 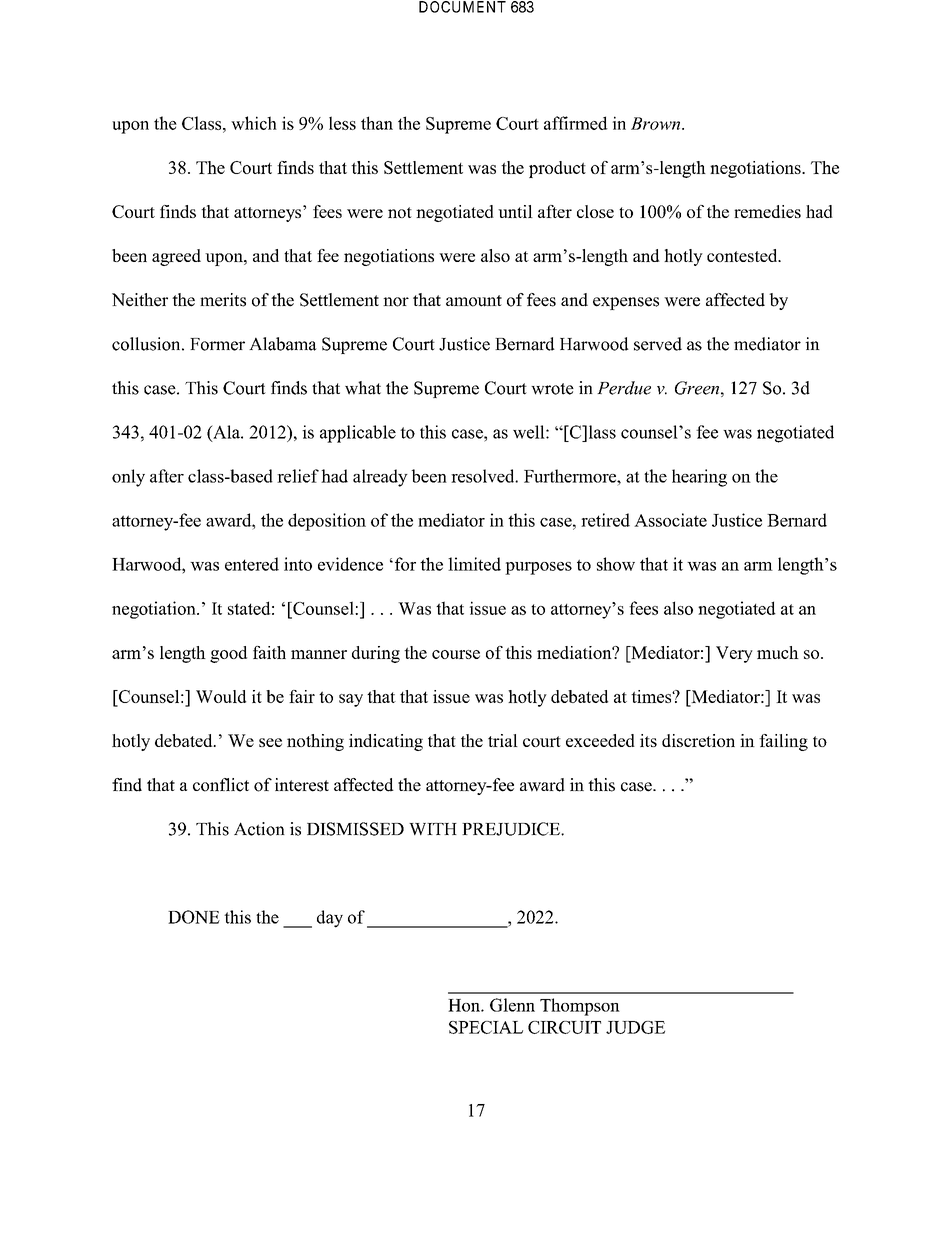 I want to click on which, so click(x=254, y=123).
